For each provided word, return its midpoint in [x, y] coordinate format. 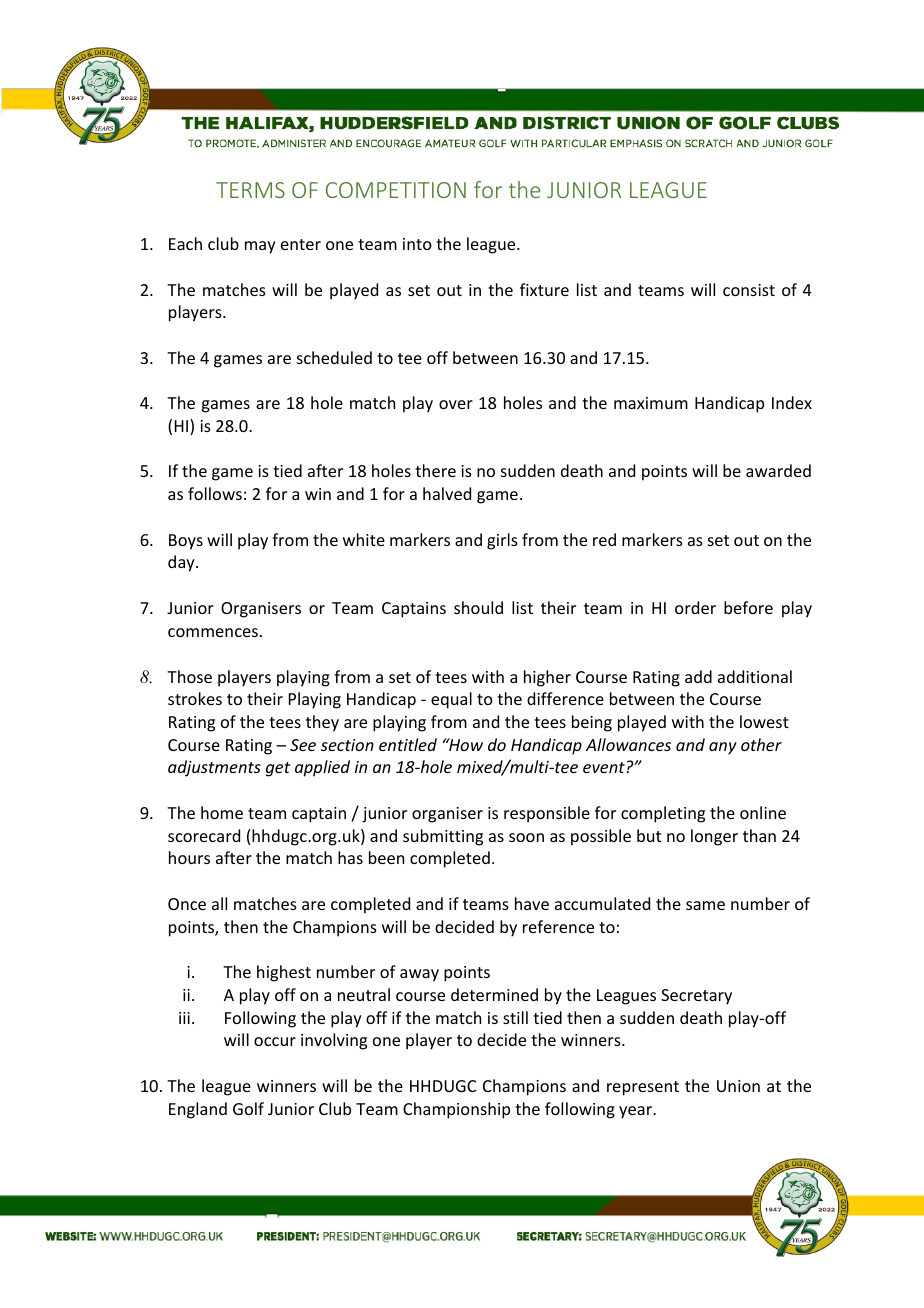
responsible [547, 814]
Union [738, 1086]
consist [749, 290]
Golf [248, 1108]
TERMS [250, 190]
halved [447, 493]
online [763, 812]
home [222, 812]
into [417, 244]
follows [215, 493]
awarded [778, 470]
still [515, 1017]
